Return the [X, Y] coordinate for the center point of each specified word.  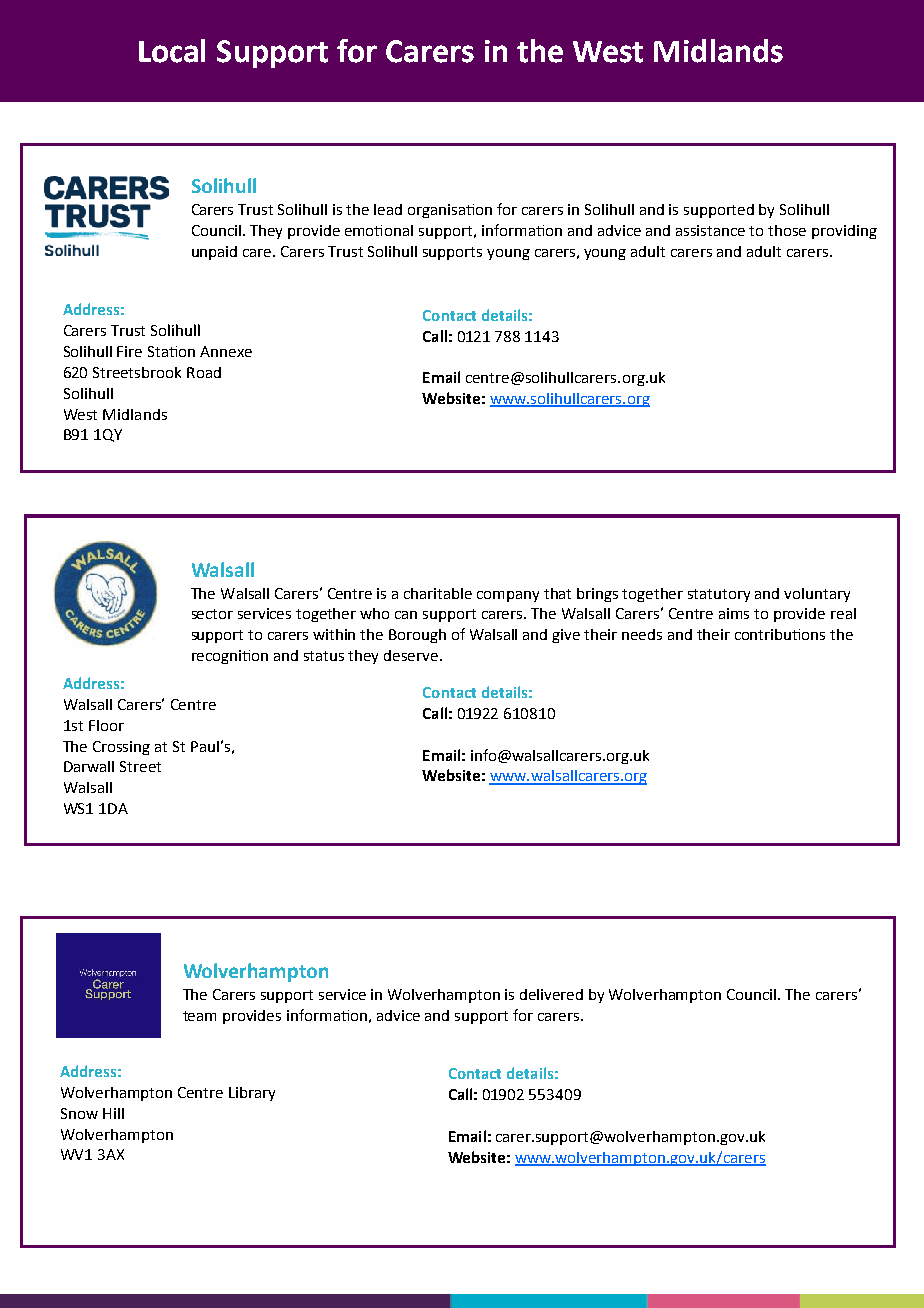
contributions [780, 634]
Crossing [121, 748]
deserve [412, 655]
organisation [450, 211]
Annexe [226, 351]
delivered [551, 994]
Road [204, 372]
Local [172, 51]
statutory [719, 595]
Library [252, 1094]
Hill [113, 1113]
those [787, 230]
